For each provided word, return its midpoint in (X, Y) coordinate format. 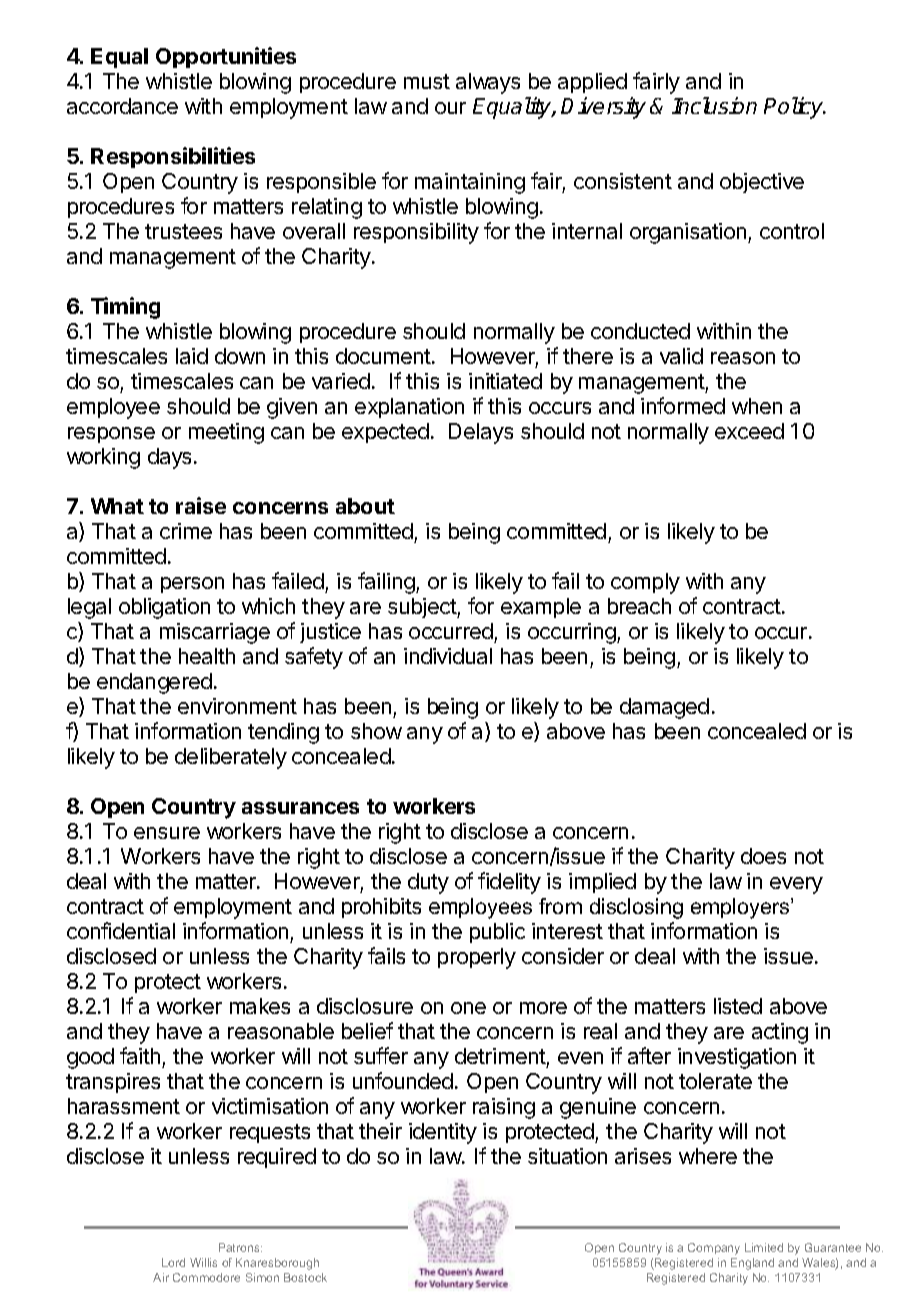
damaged (664, 708)
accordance (122, 106)
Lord (173, 1262)
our (450, 108)
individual (448, 656)
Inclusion (714, 105)
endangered (154, 683)
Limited (764, 1247)
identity (443, 1133)
